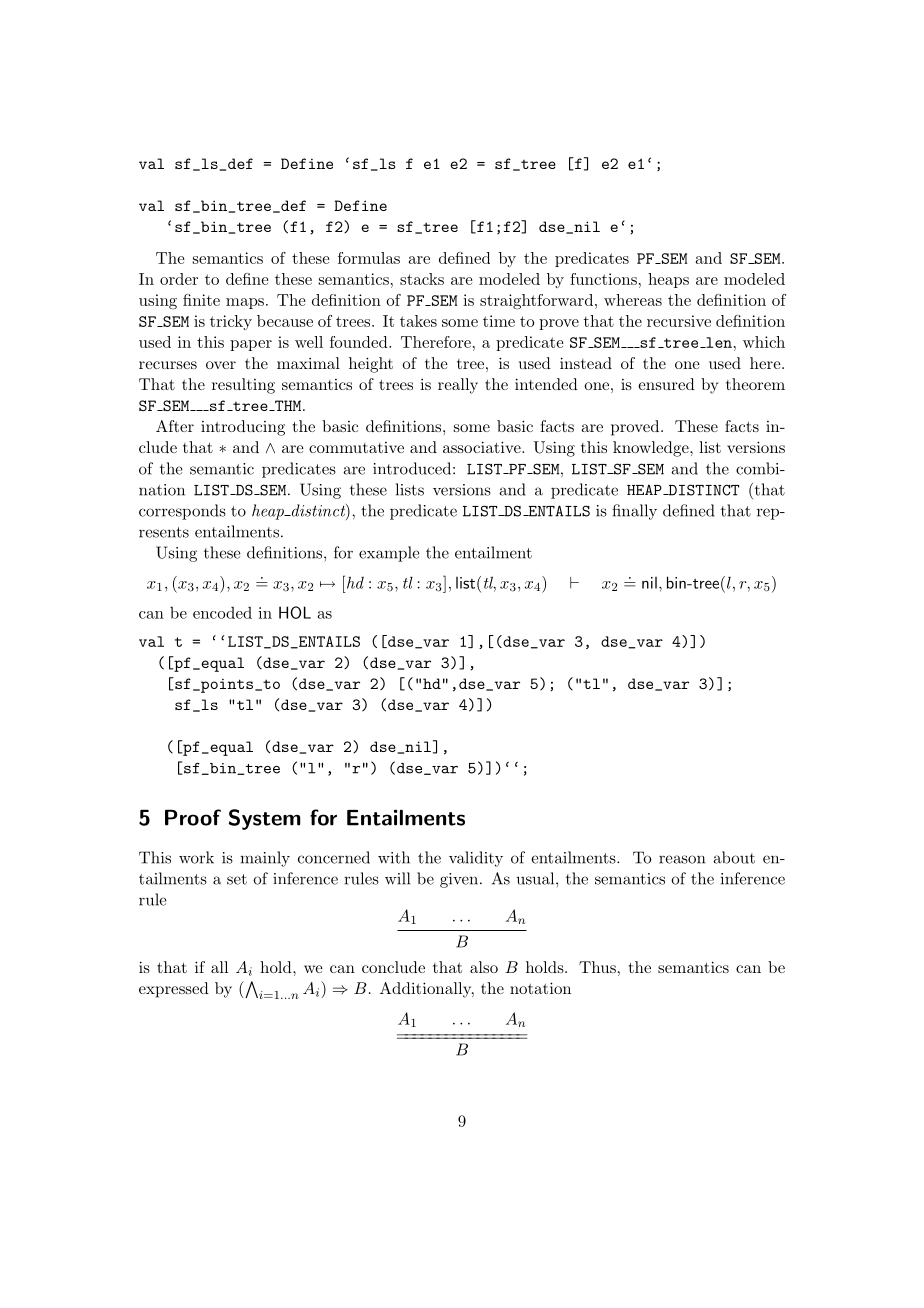 Image resolution: width=924 pixels, height=1308 pixels. Describe the element at coordinates (597, 967) in the screenshot. I see `Thus` at that location.
